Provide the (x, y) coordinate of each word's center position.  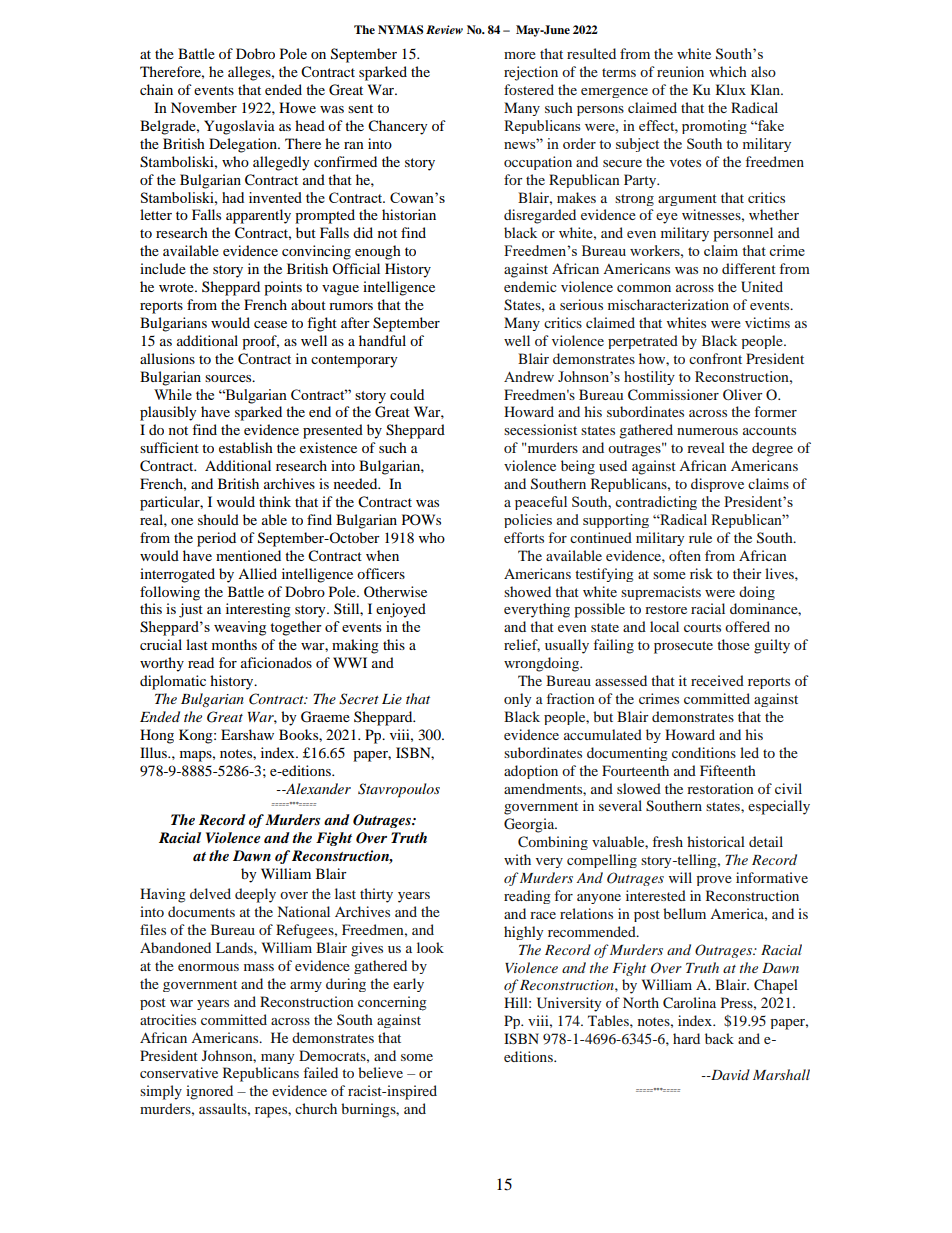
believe (380, 1072)
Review (444, 29)
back (719, 1038)
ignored (209, 1092)
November (204, 107)
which (728, 71)
